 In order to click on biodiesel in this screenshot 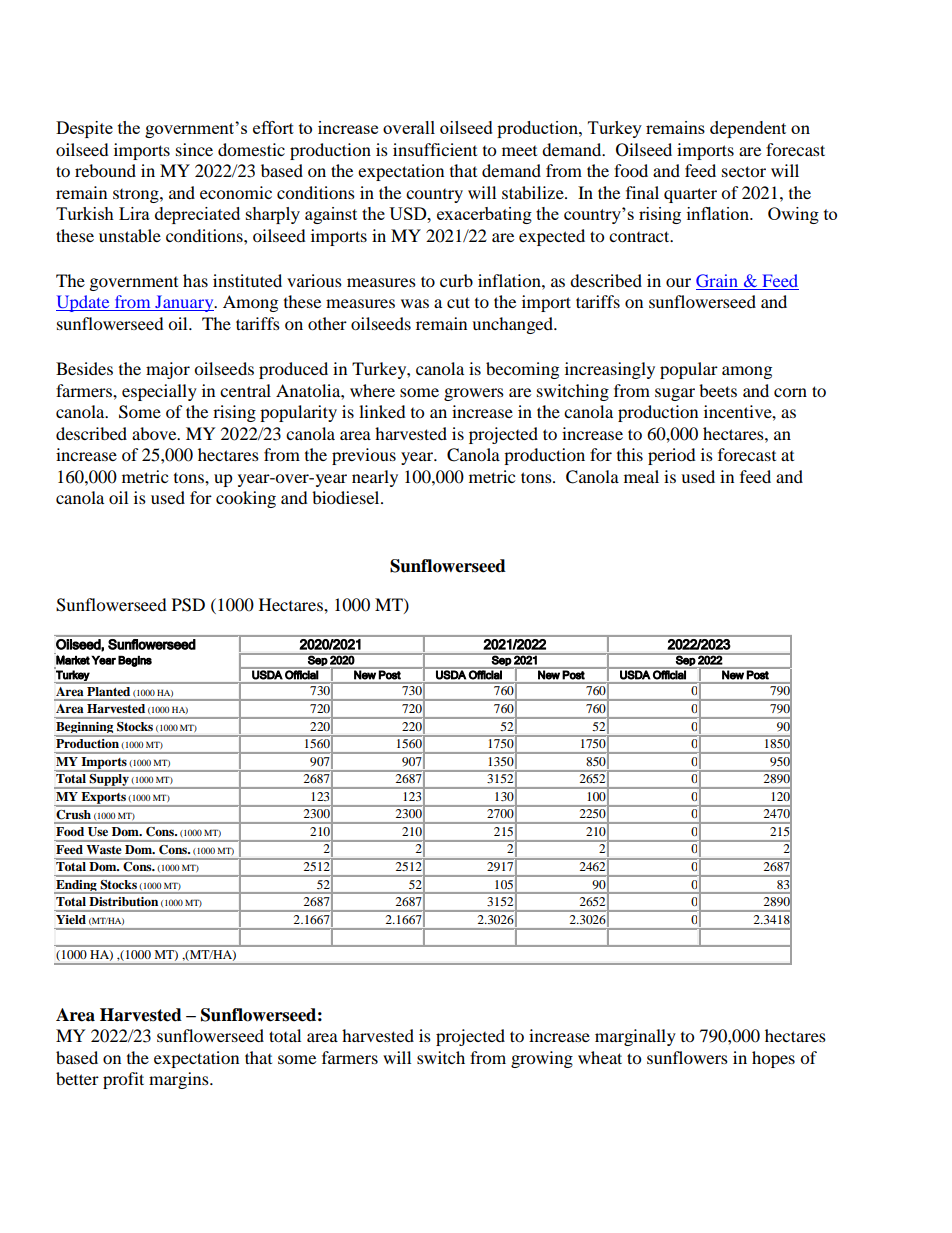, I will do `click(347, 497)`.
